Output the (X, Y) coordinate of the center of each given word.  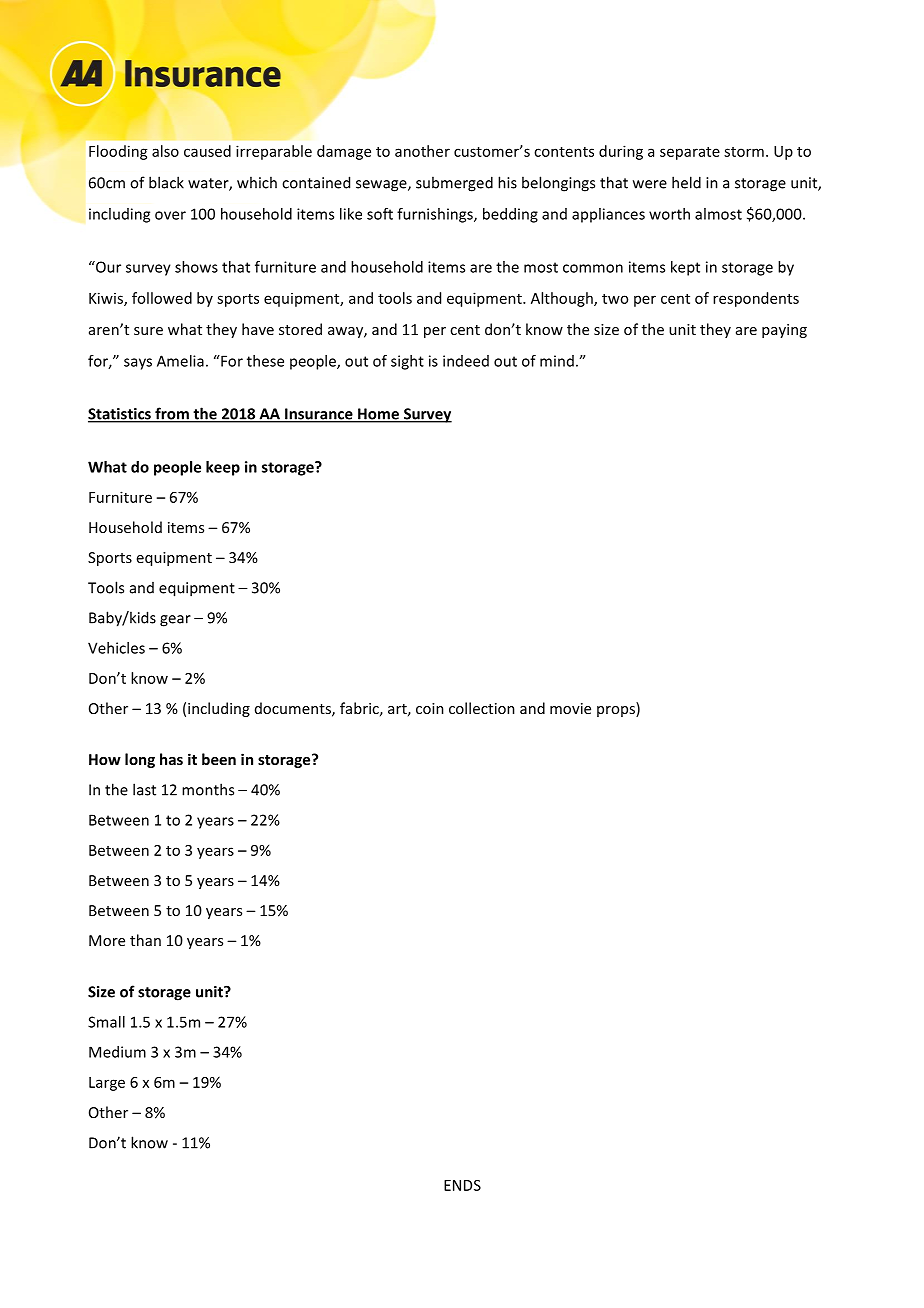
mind (557, 361)
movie (570, 708)
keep (223, 468)
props (617, 711)
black (166, 182)
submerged (454, 184)
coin (430, 708)
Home (378, 415)
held (686, 182)
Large (107, 1084)
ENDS (462, 1185)
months (208, 789)
